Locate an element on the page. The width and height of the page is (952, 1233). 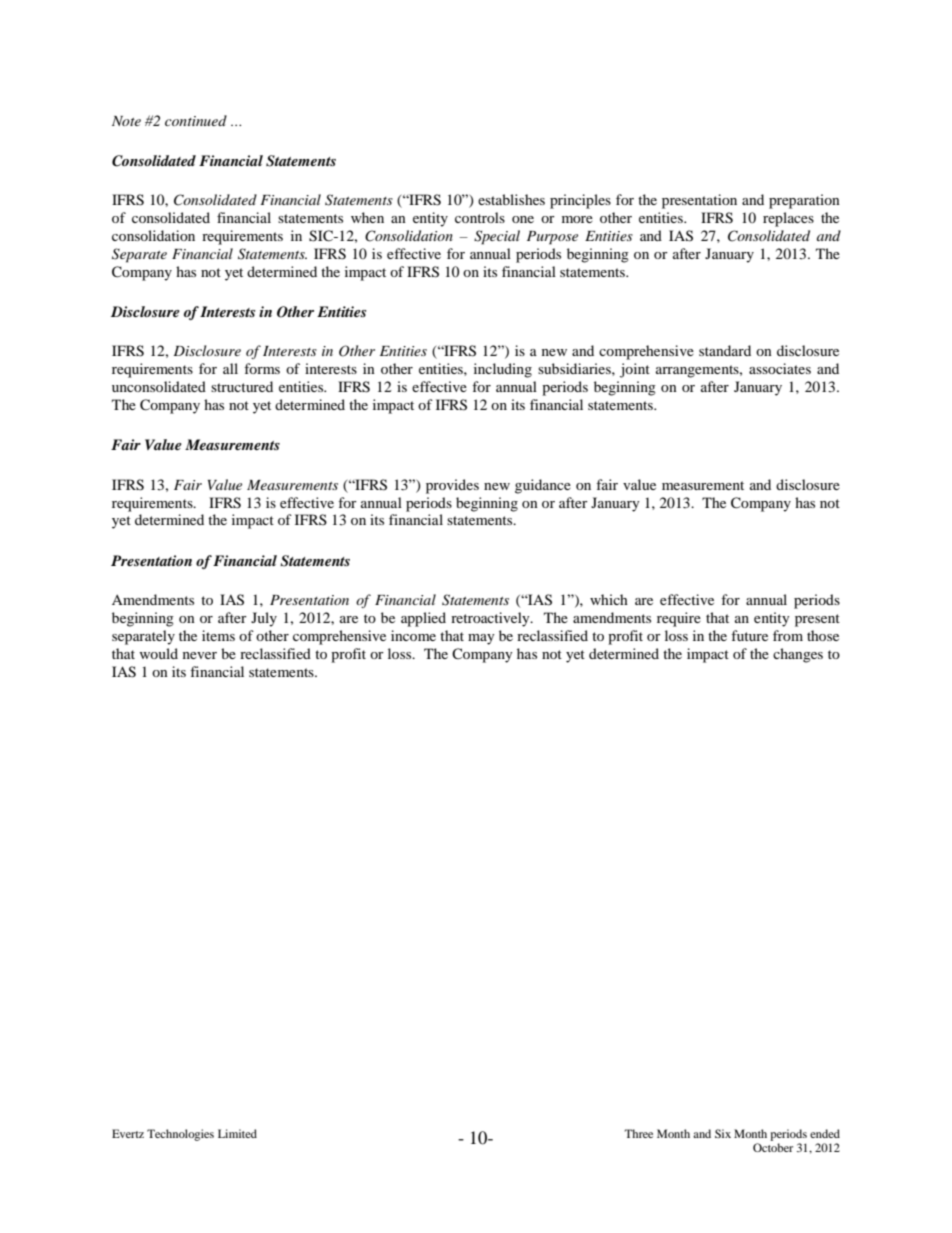
may is located at coordinates (481, 639).
